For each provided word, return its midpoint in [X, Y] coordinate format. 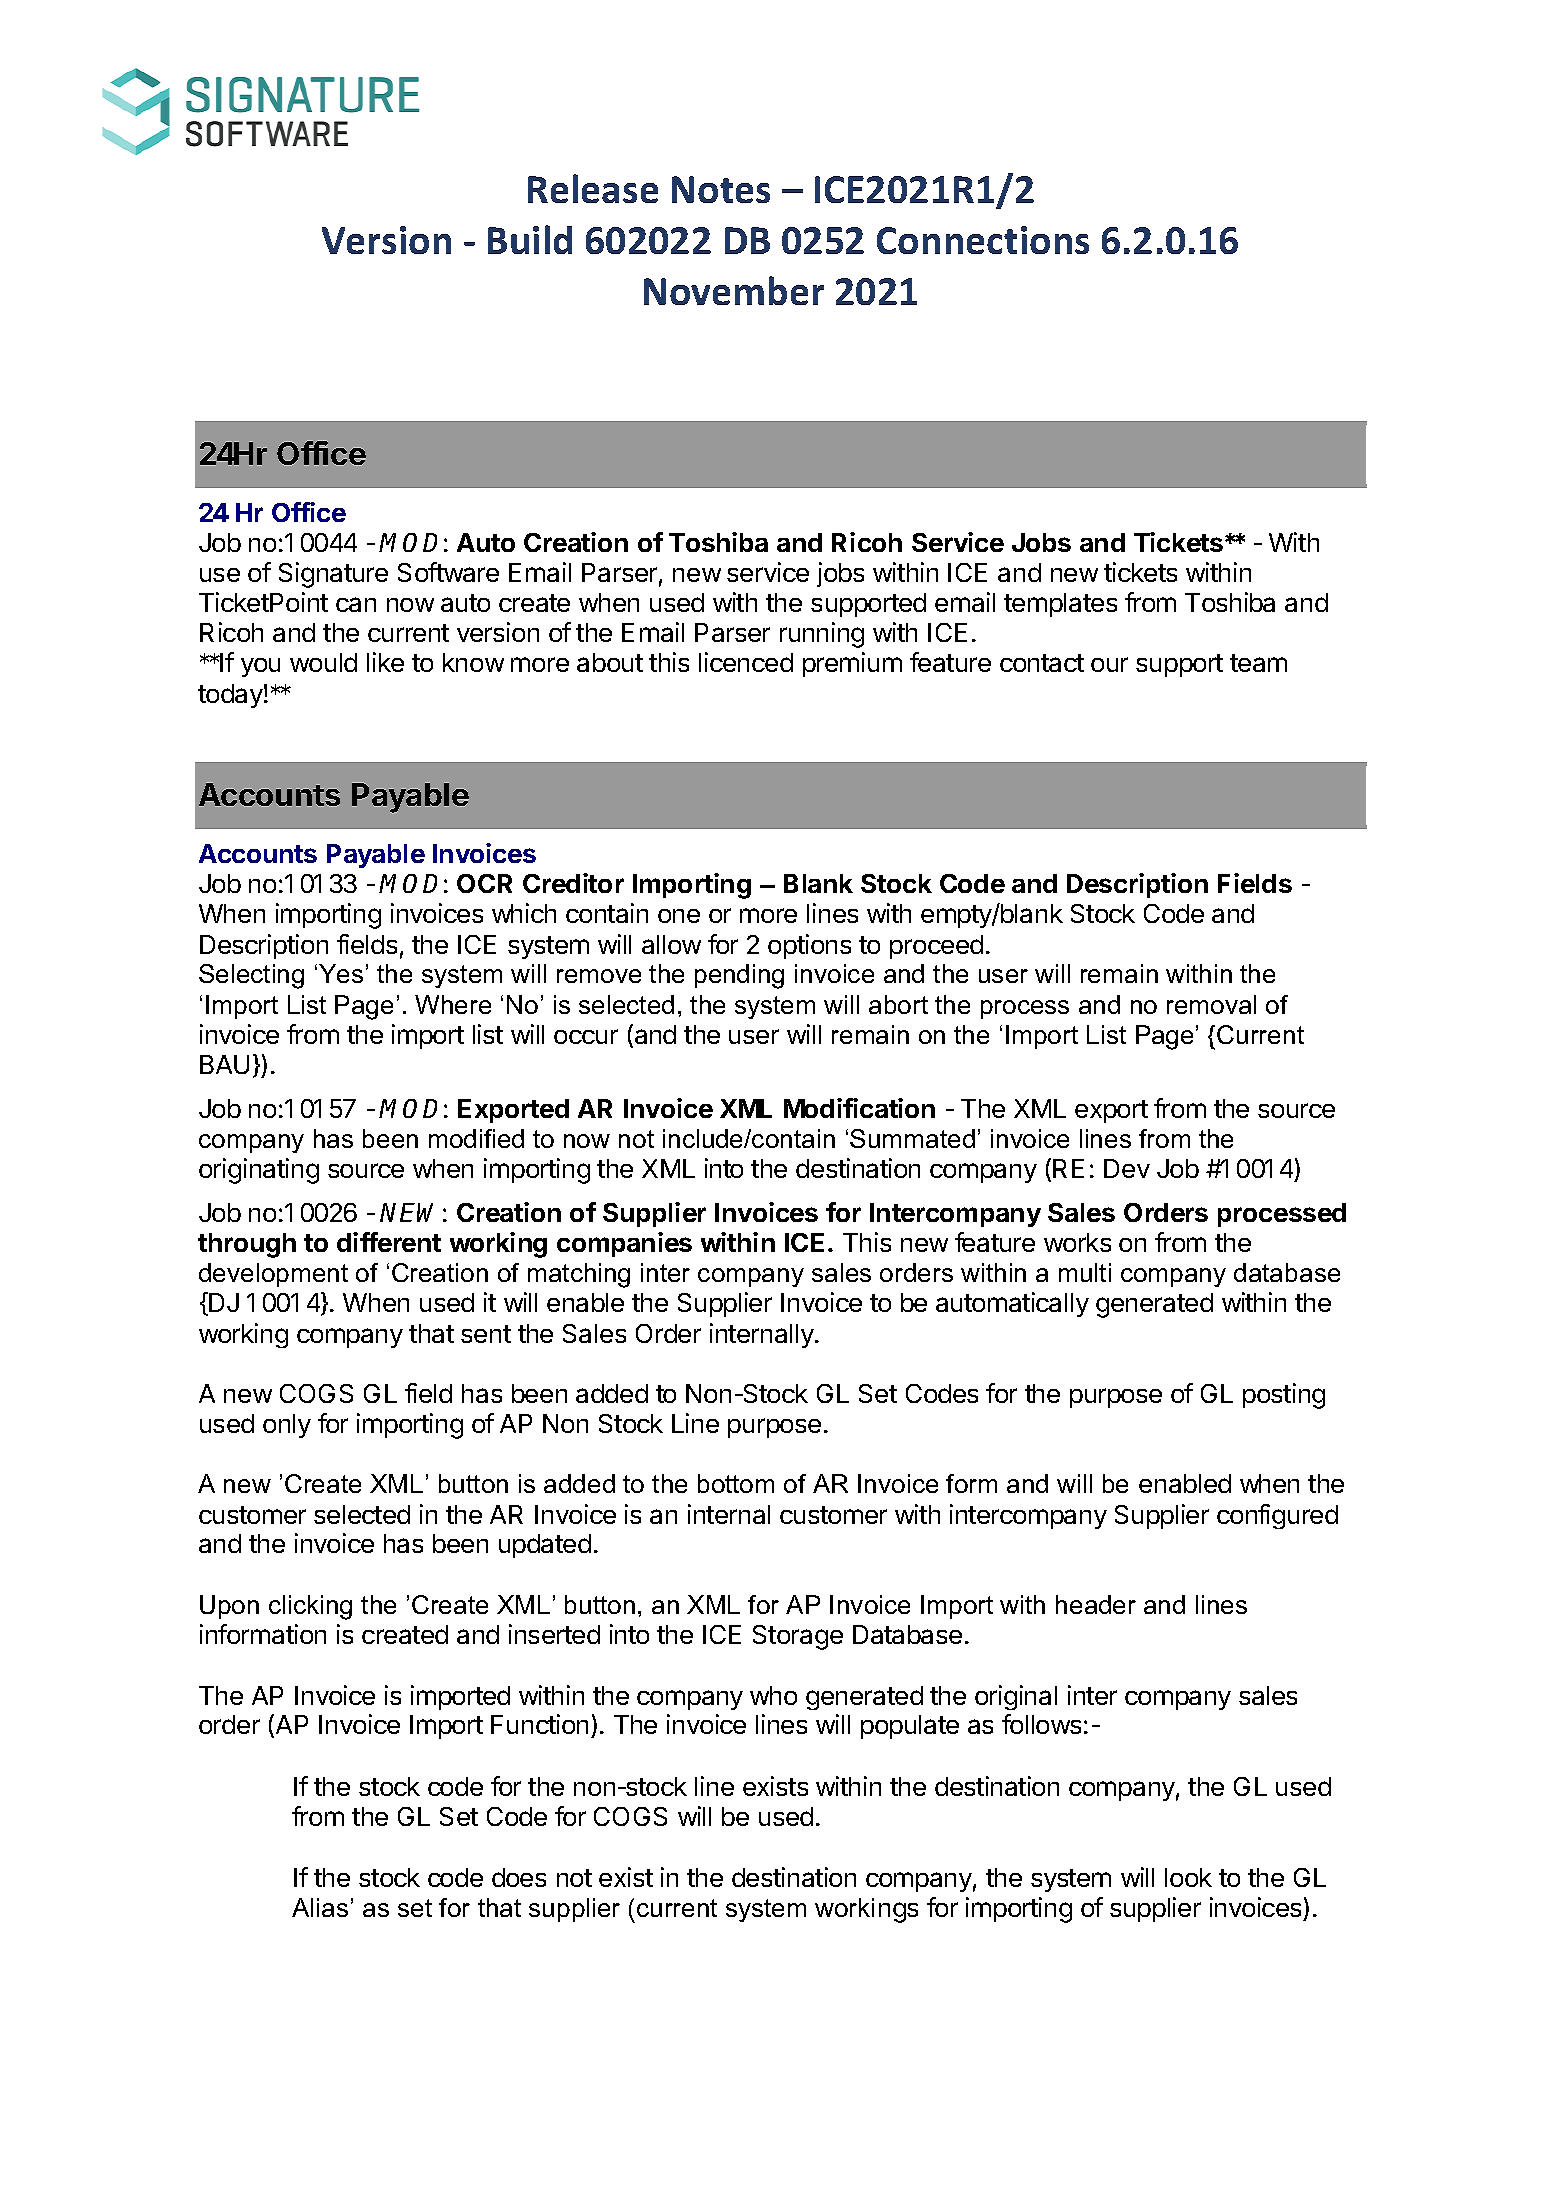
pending [739, 976]
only [287, 1426]
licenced [746, 662]
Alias [320, 1907]
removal [1211, 1004]
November [734, 290]
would [323, 662]
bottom [736, 1483]
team [1258, 663]
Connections [983, 240]
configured [1277, 1516]
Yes [341, 973]
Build [530, 239]
